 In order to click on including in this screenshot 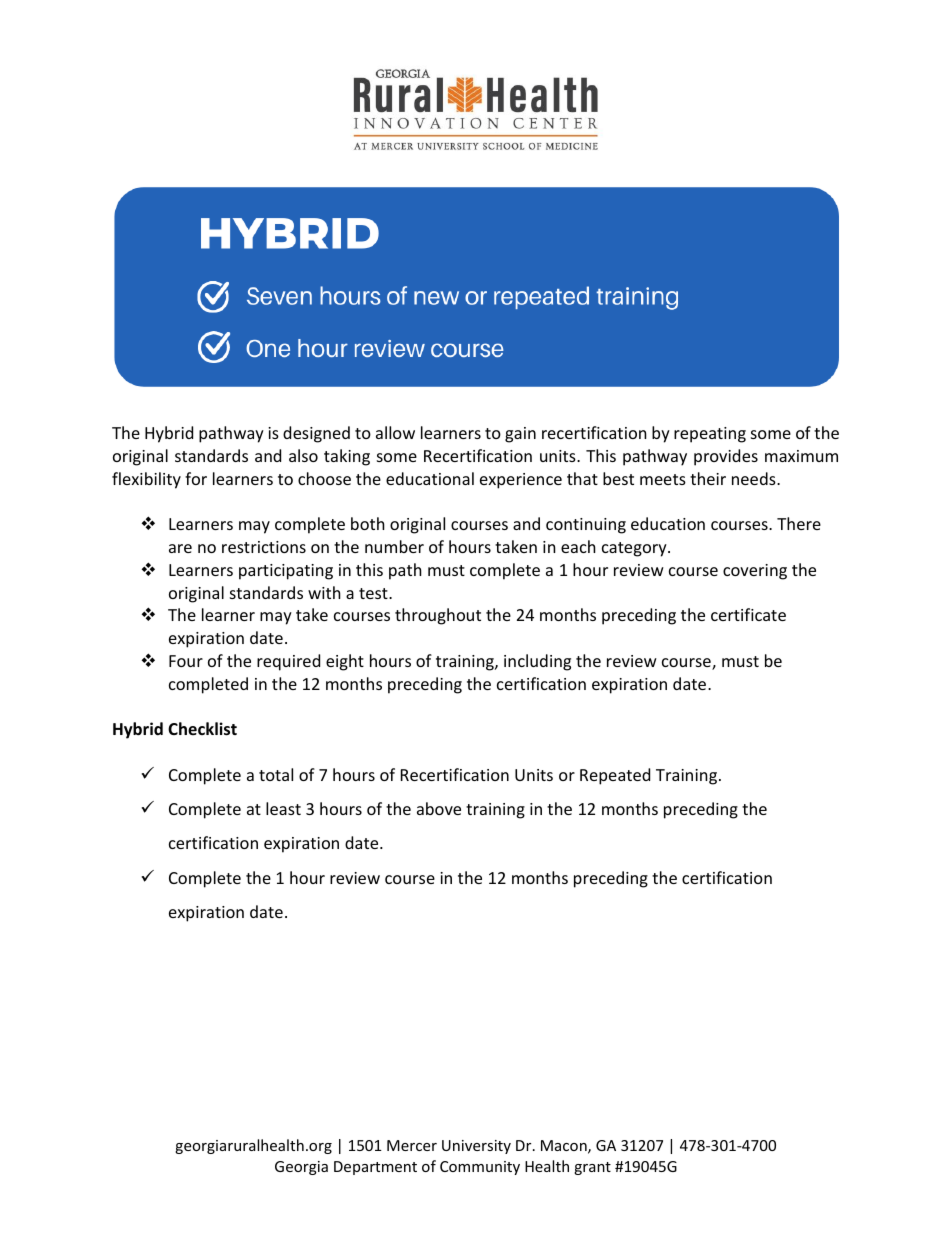, I will do `click(537, 662)`.
